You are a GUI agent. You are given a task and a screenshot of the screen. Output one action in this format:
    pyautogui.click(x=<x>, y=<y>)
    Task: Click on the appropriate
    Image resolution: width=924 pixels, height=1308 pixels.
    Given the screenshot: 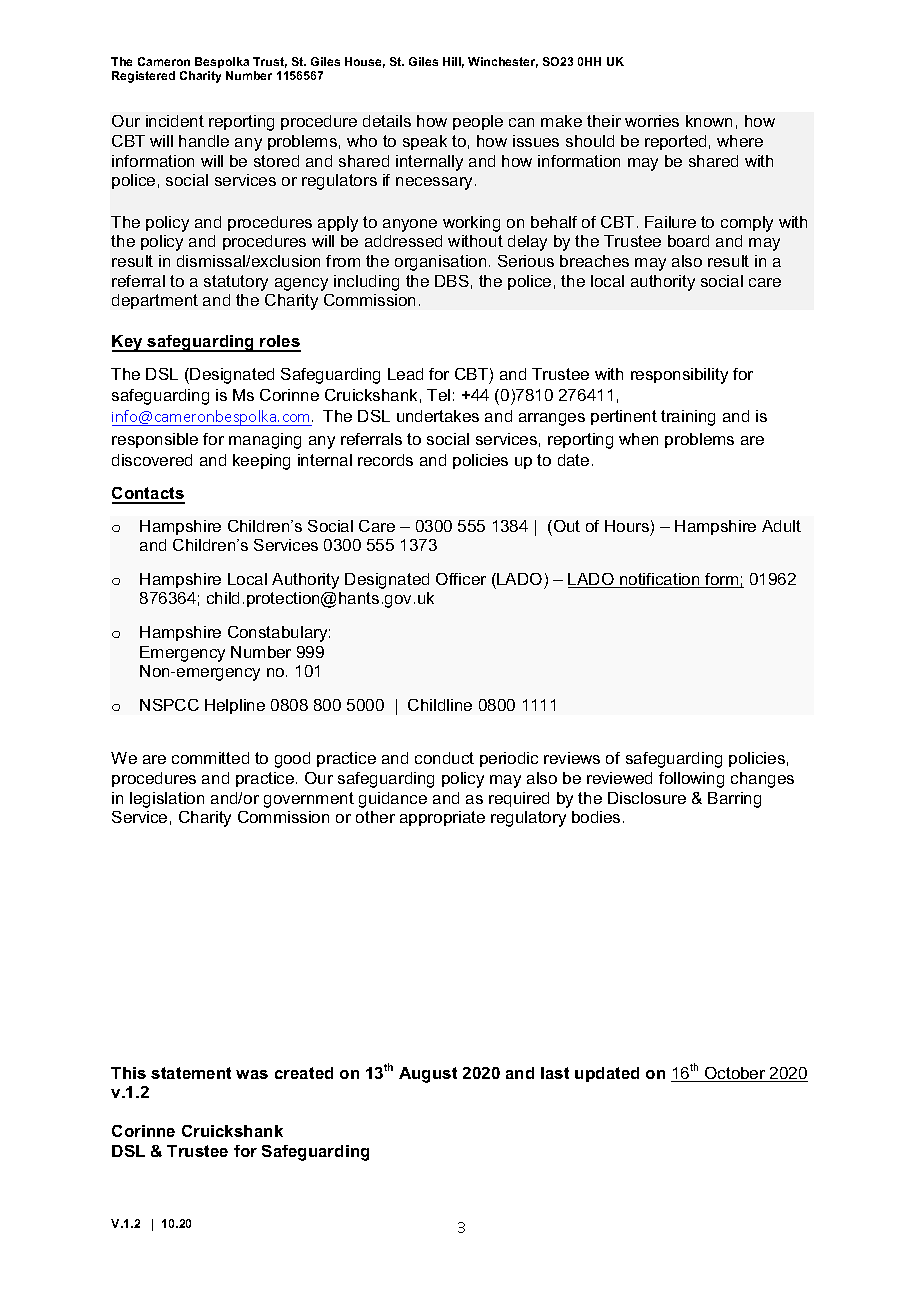 What is the action you would take?
    pyautogui.click(x=442, y=818)
